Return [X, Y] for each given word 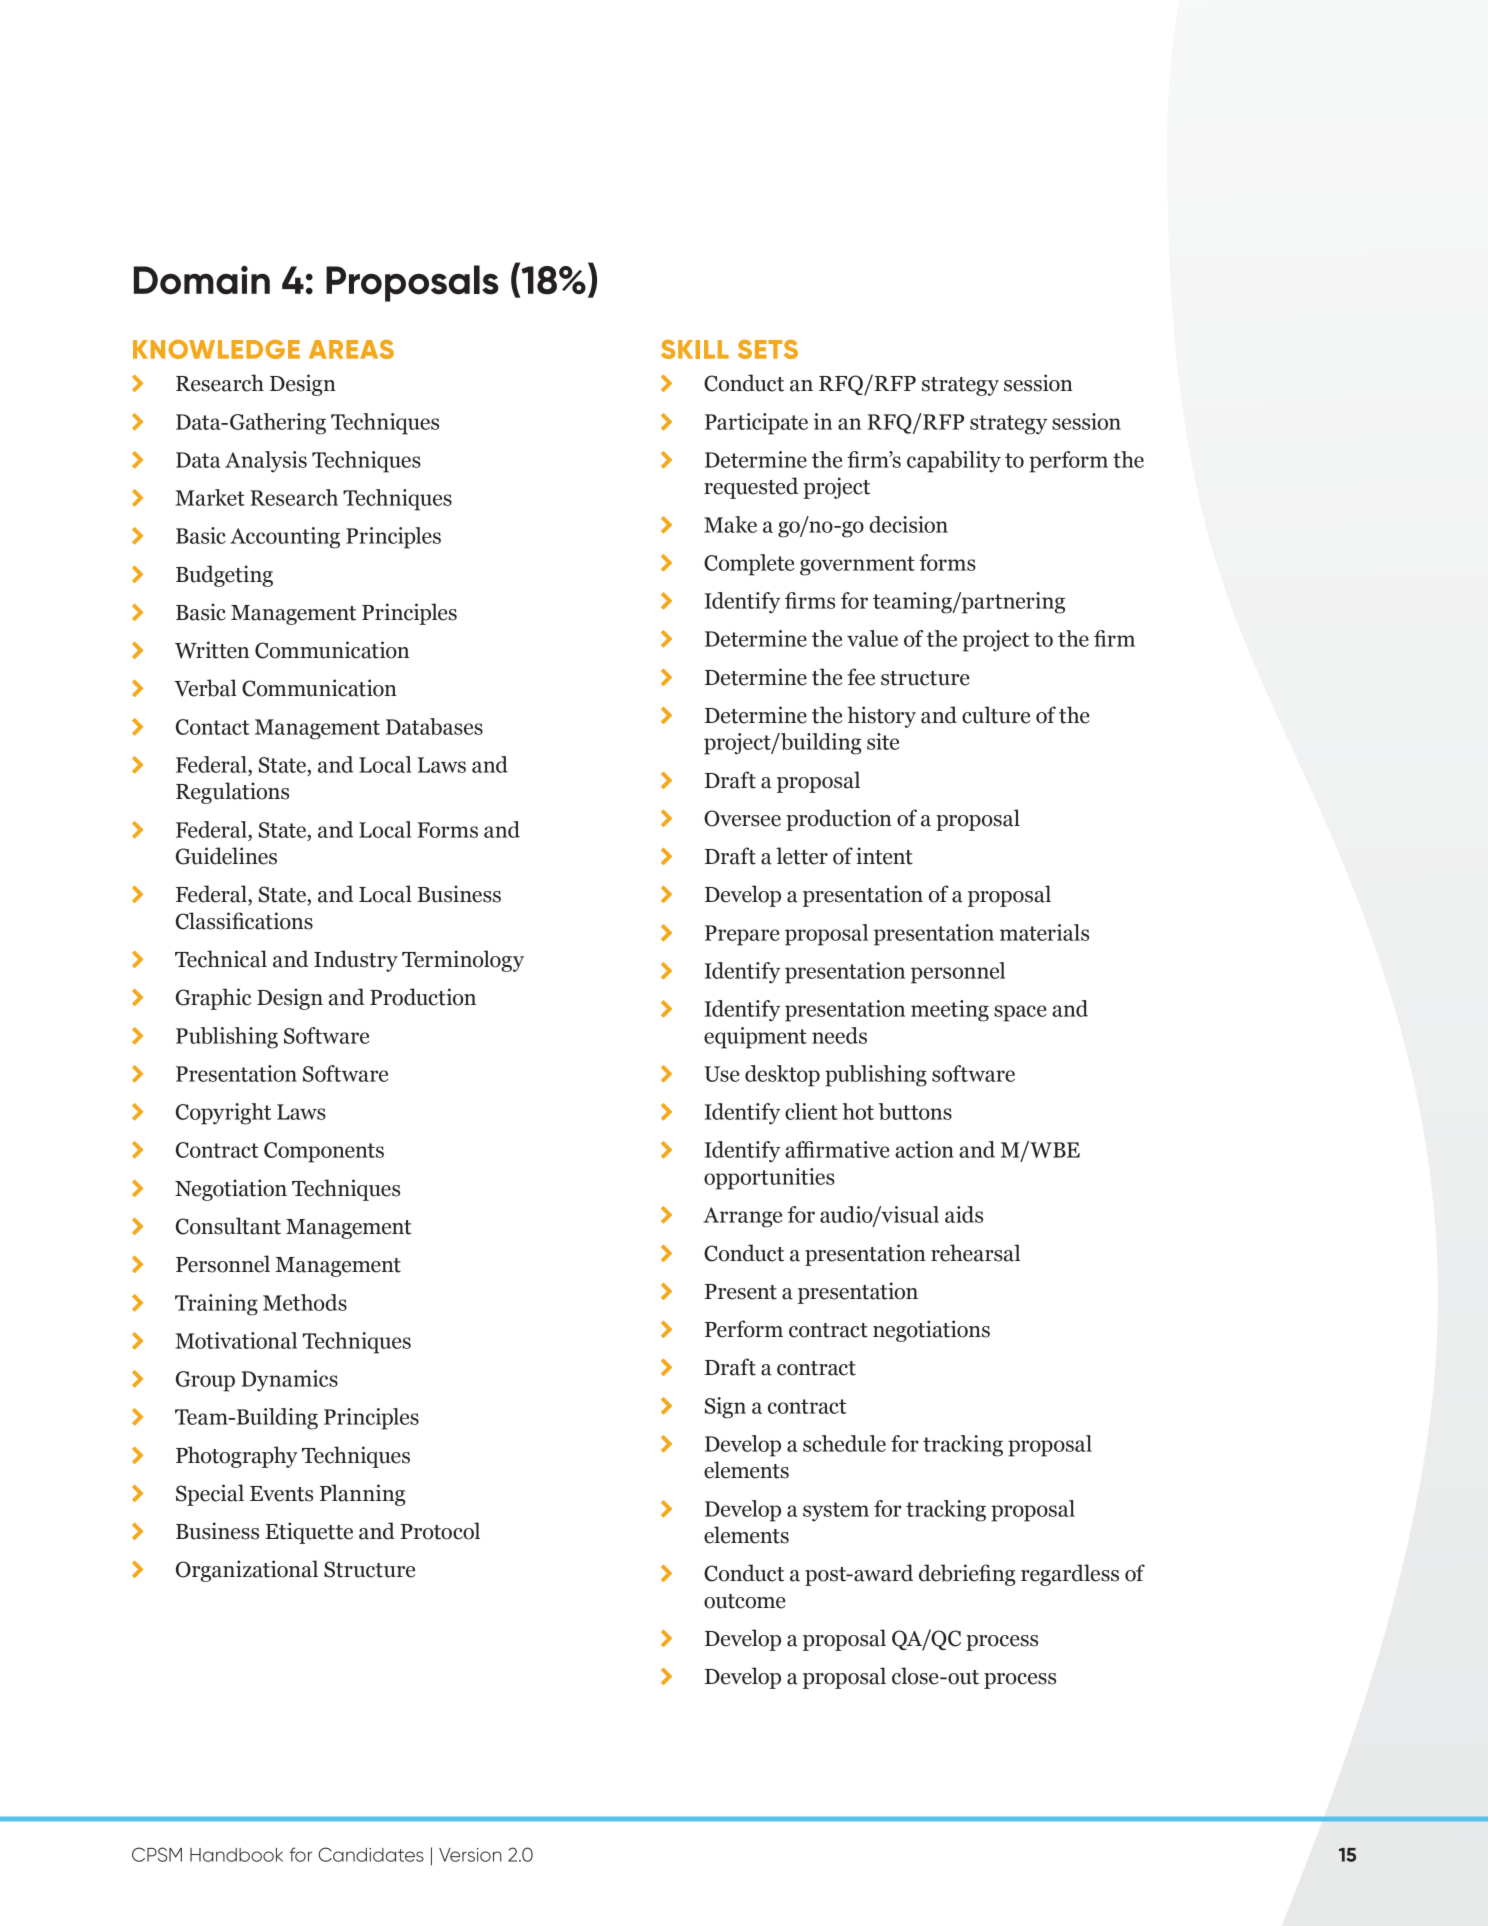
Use [722, 1074]
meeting [950, 1011]
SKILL [695, 349]
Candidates [371, 1854]
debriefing [967, 1575]
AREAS [351, 349]
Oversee [742, 818]
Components [324, 1152]
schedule [844, 1443]
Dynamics [289, 1381]
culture [996, 715]
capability [954, 462]
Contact [213, 727]
